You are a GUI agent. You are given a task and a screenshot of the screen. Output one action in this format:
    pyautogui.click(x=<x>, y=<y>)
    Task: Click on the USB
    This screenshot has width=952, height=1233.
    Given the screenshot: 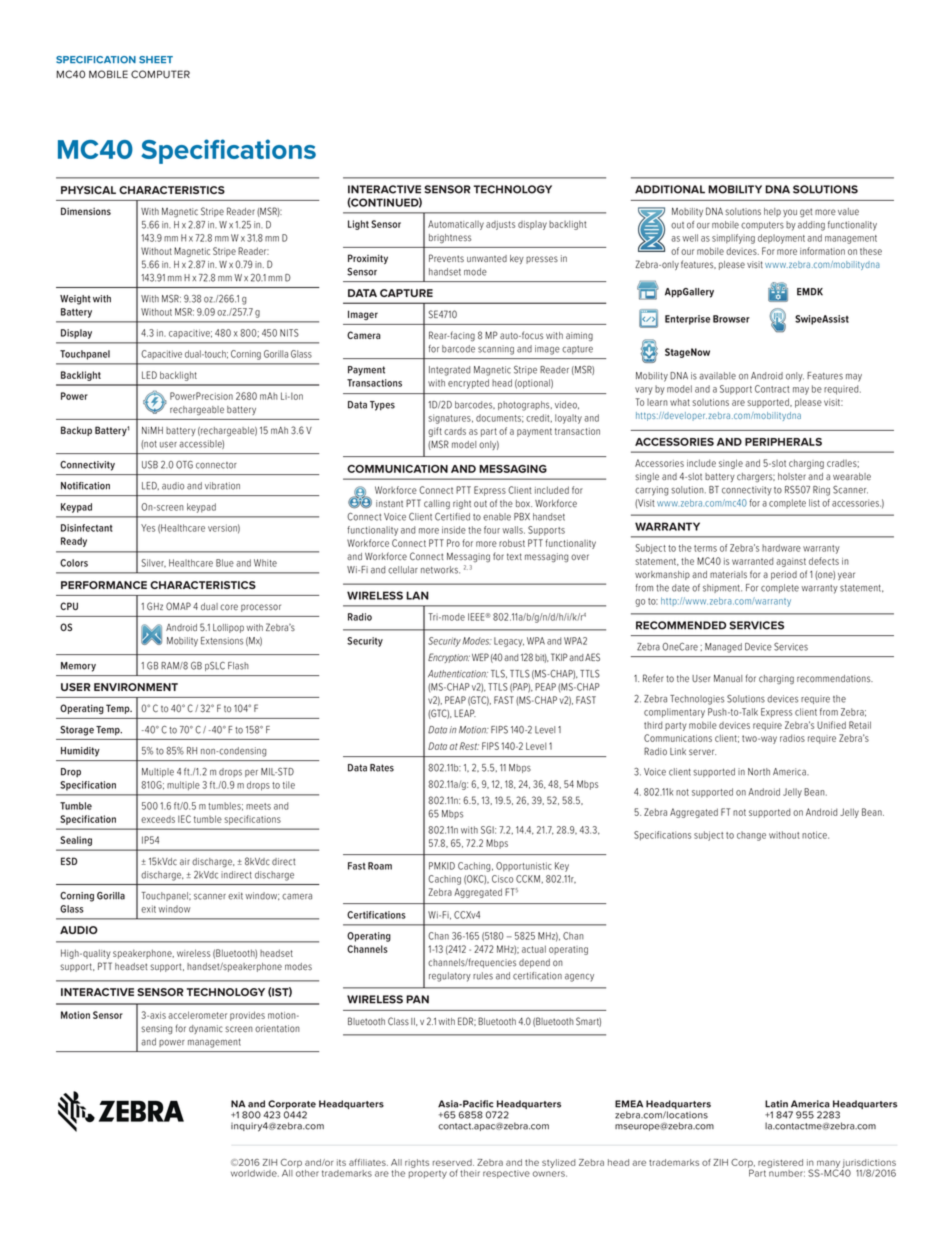 What is the action you would take?
    pyautogui.click(x=150, y=465)
